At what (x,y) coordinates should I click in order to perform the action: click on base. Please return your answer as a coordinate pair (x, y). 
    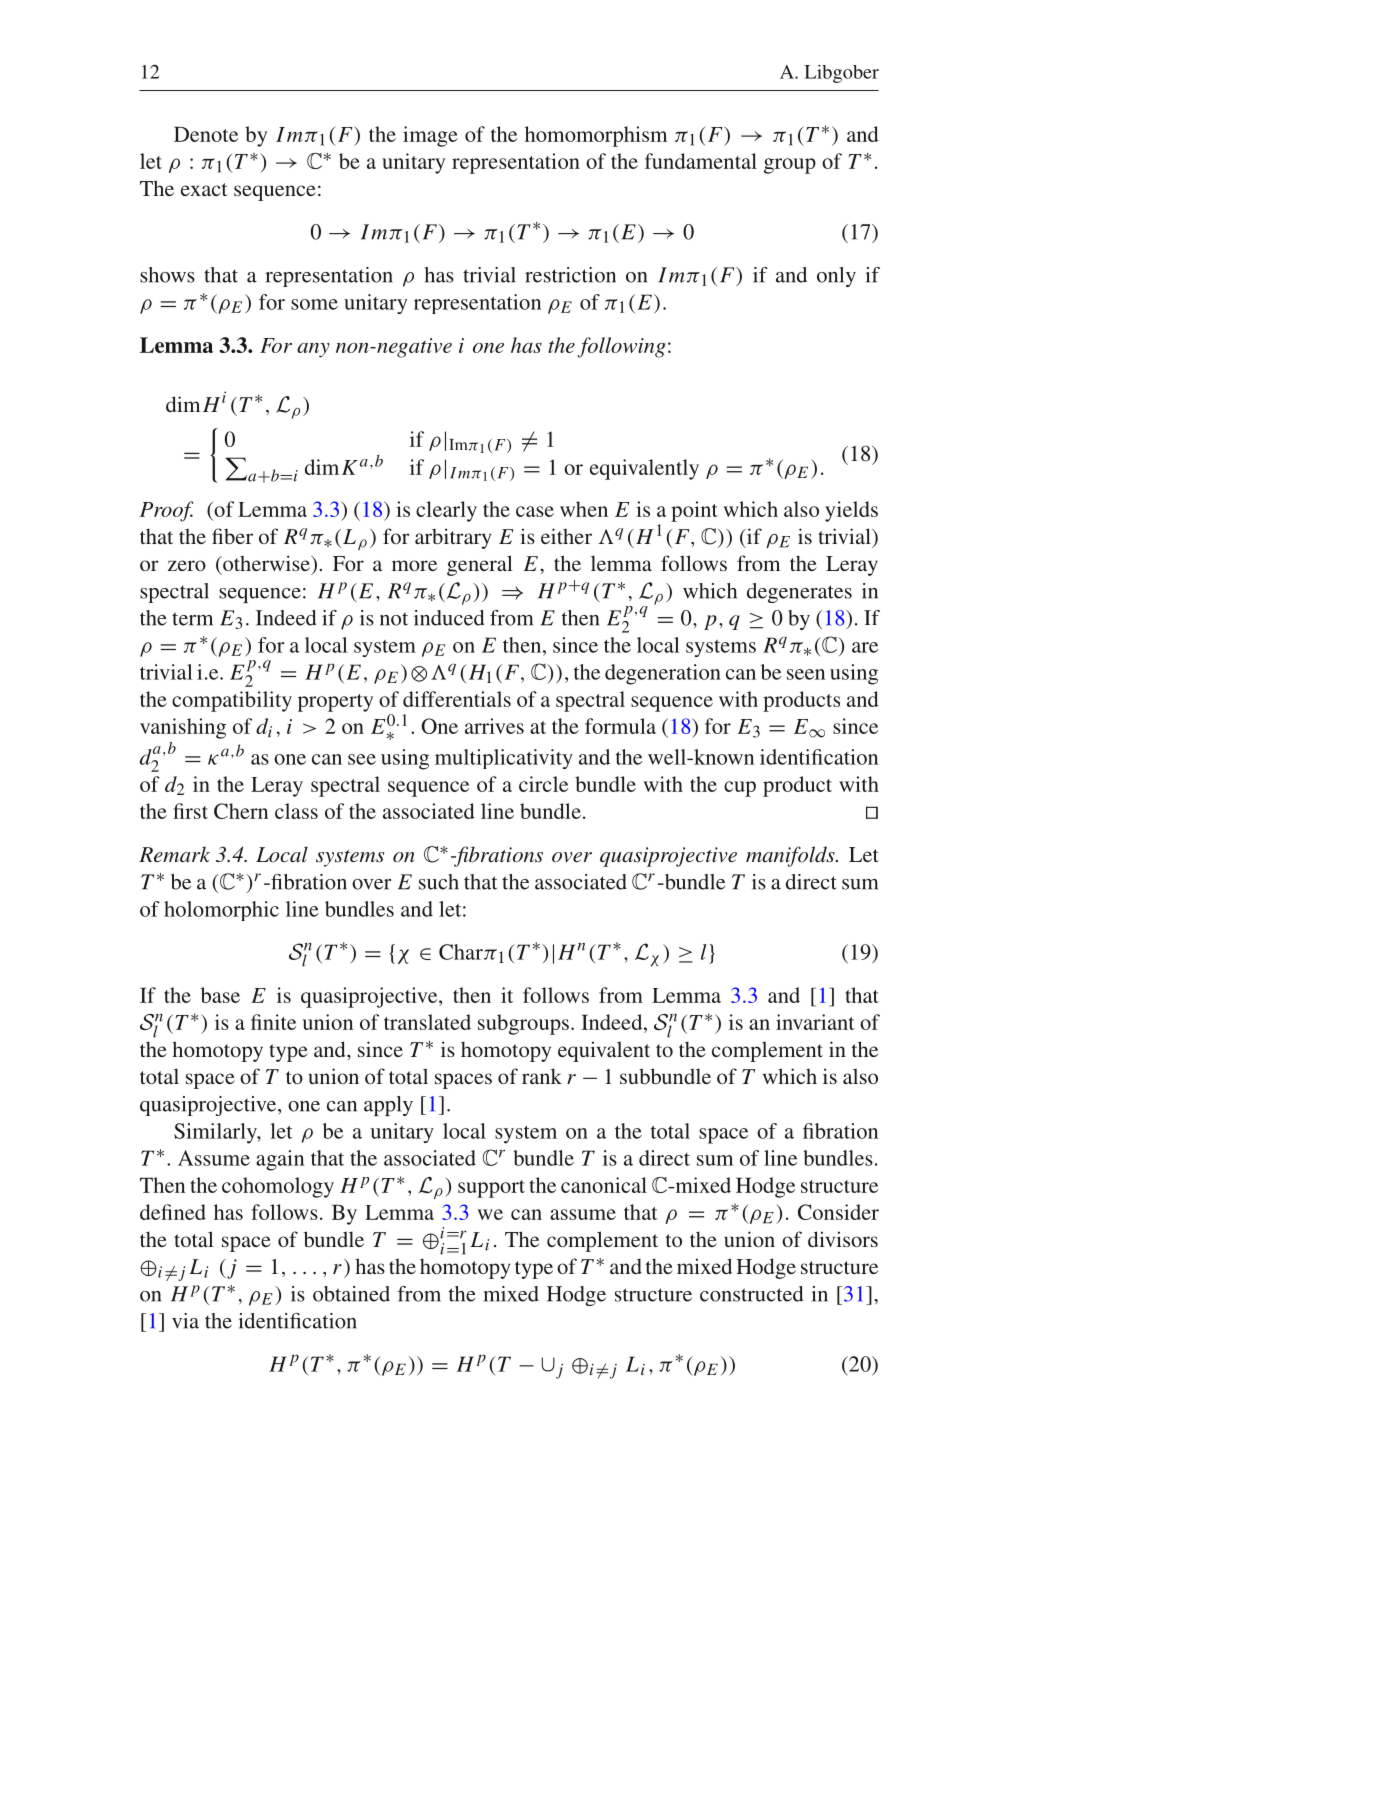
    Looking at the image, I should click on (220, 995).
